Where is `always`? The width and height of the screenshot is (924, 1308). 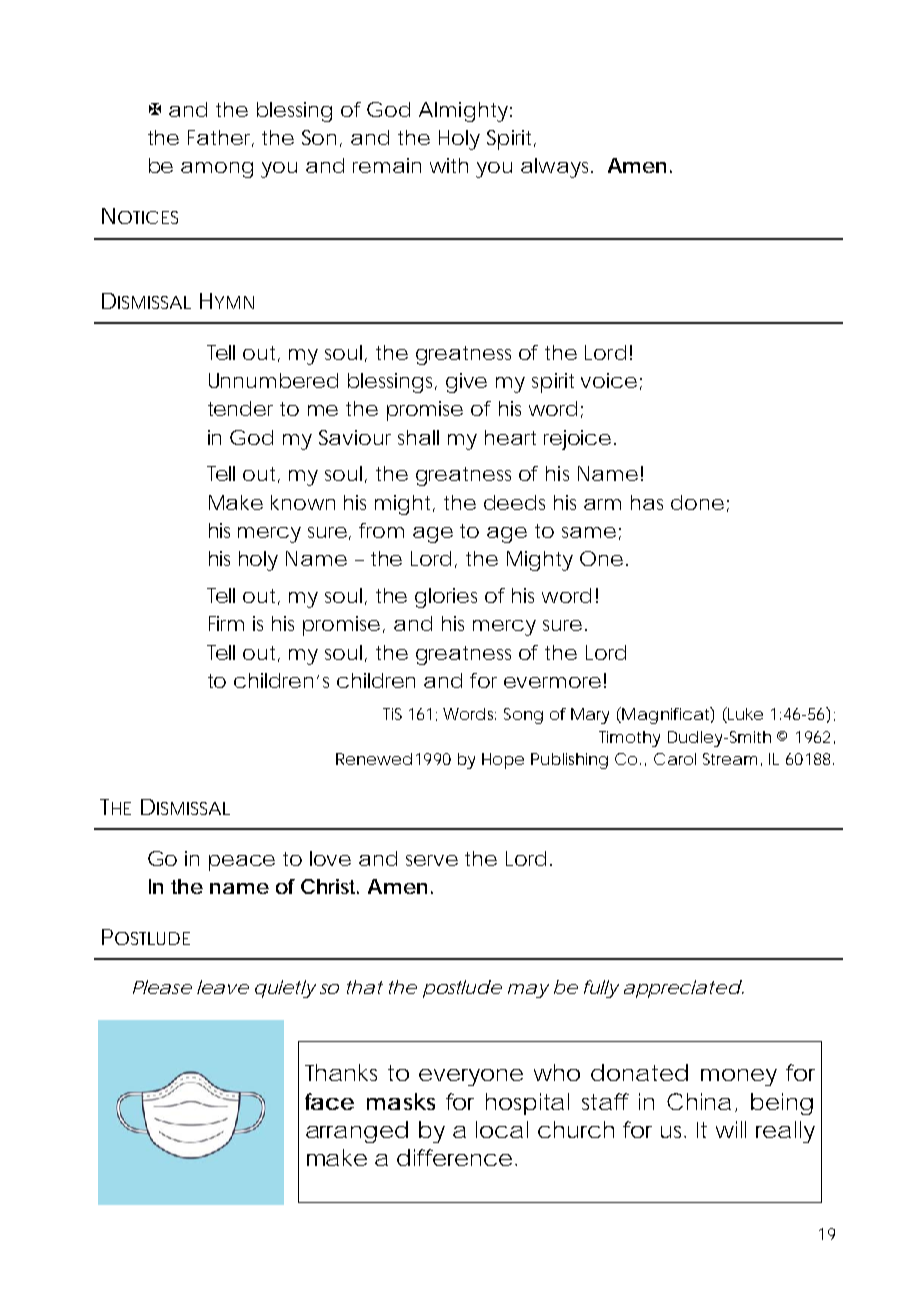 always is located at coordinates (557, 168).
